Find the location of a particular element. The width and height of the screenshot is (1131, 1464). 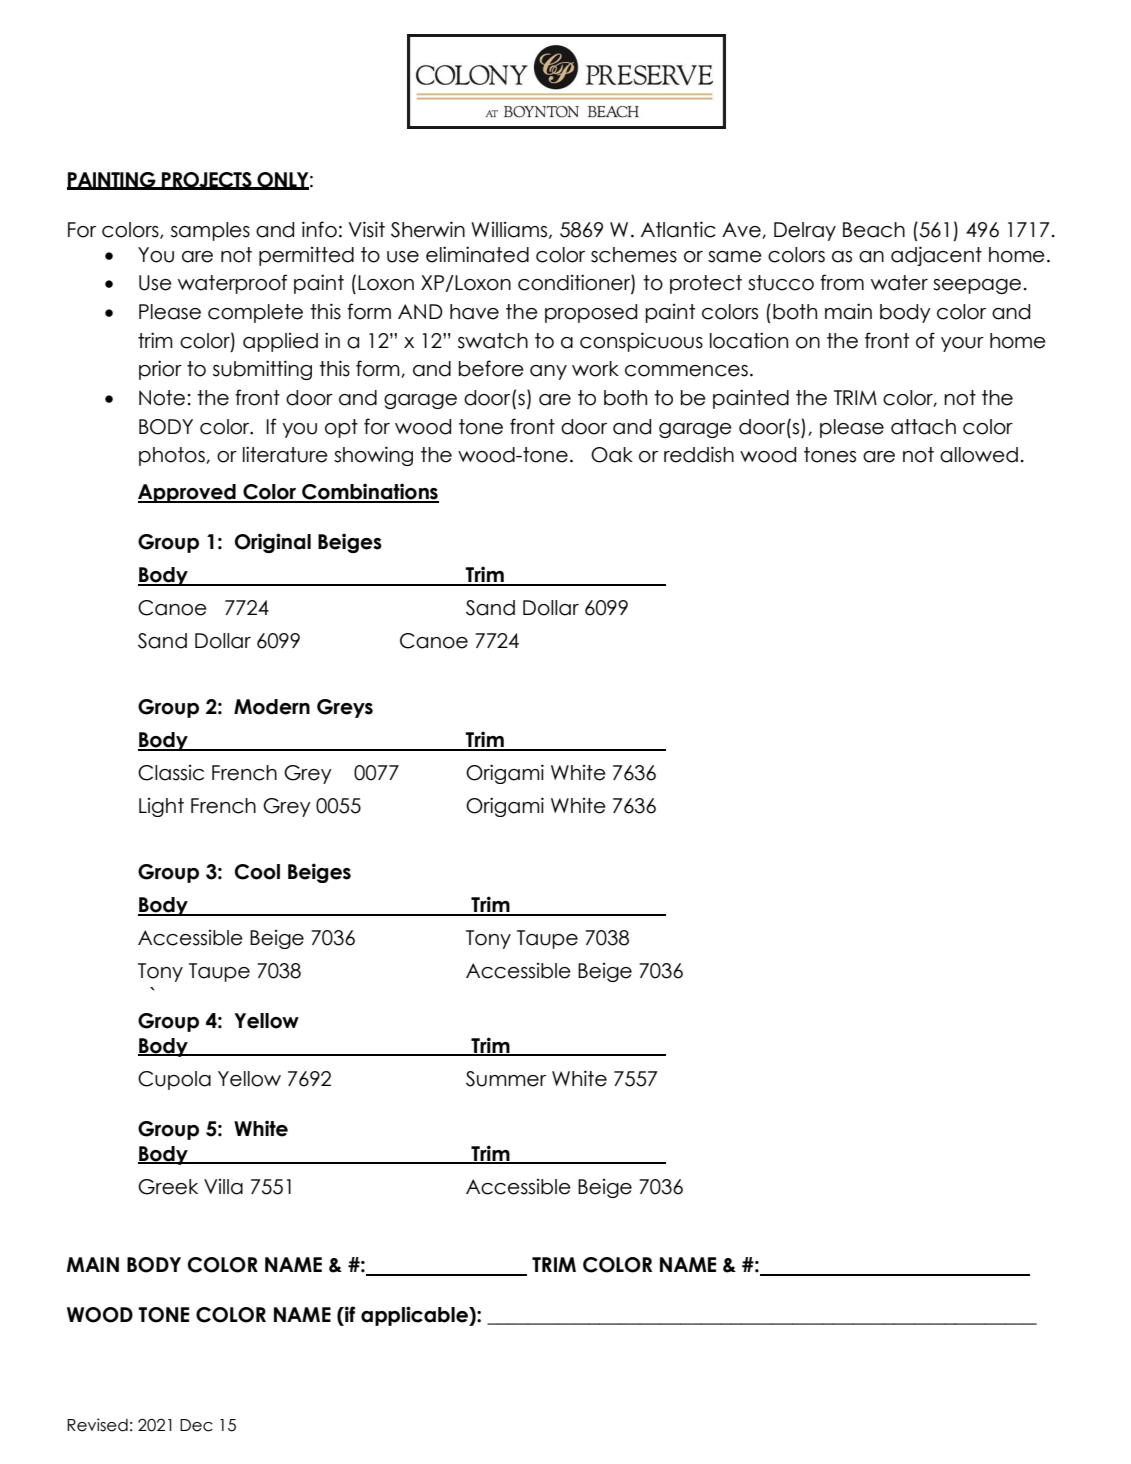

applicable is located at coordinates (415, 1316).
